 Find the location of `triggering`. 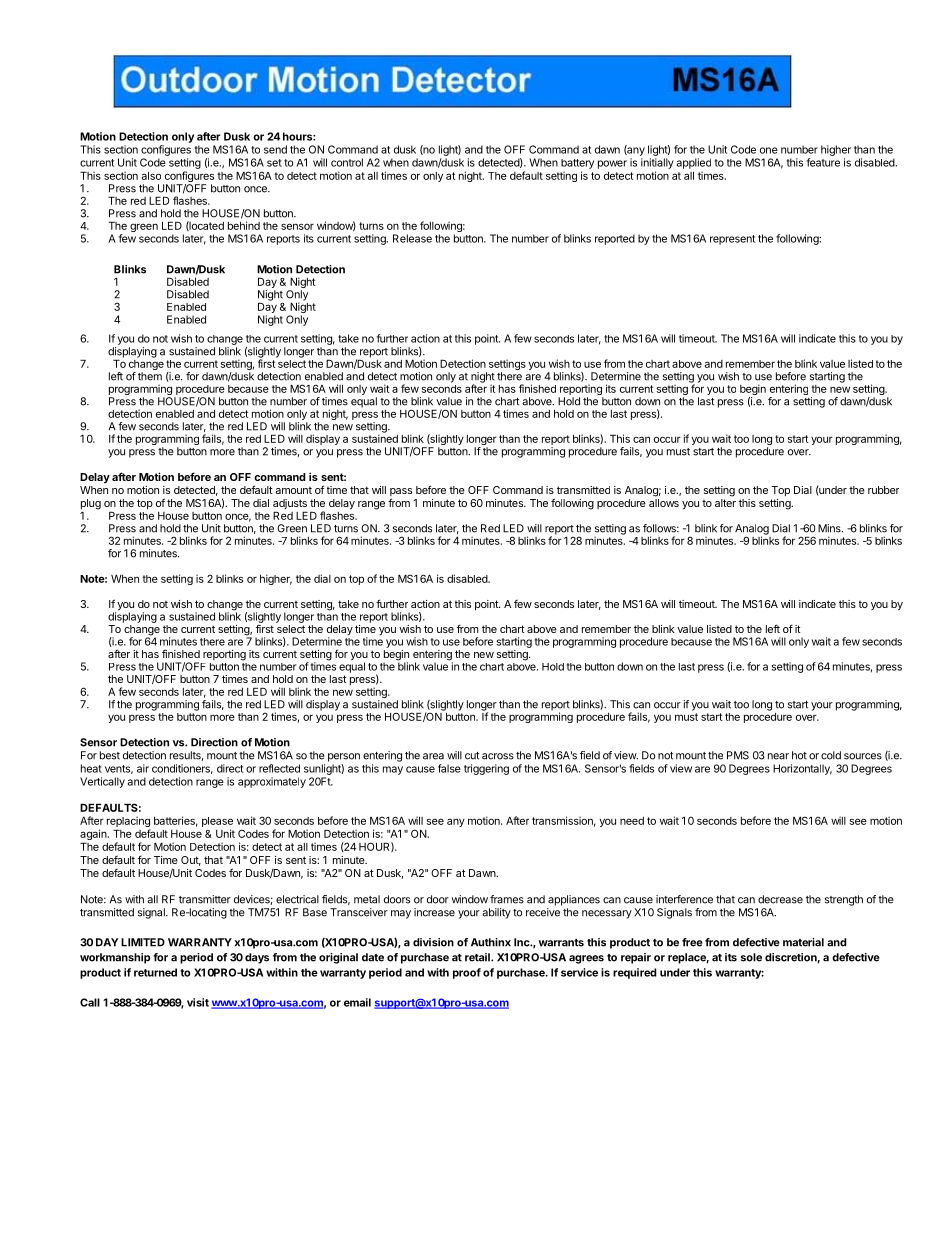

triggering is located at coordinates (486, 769).
